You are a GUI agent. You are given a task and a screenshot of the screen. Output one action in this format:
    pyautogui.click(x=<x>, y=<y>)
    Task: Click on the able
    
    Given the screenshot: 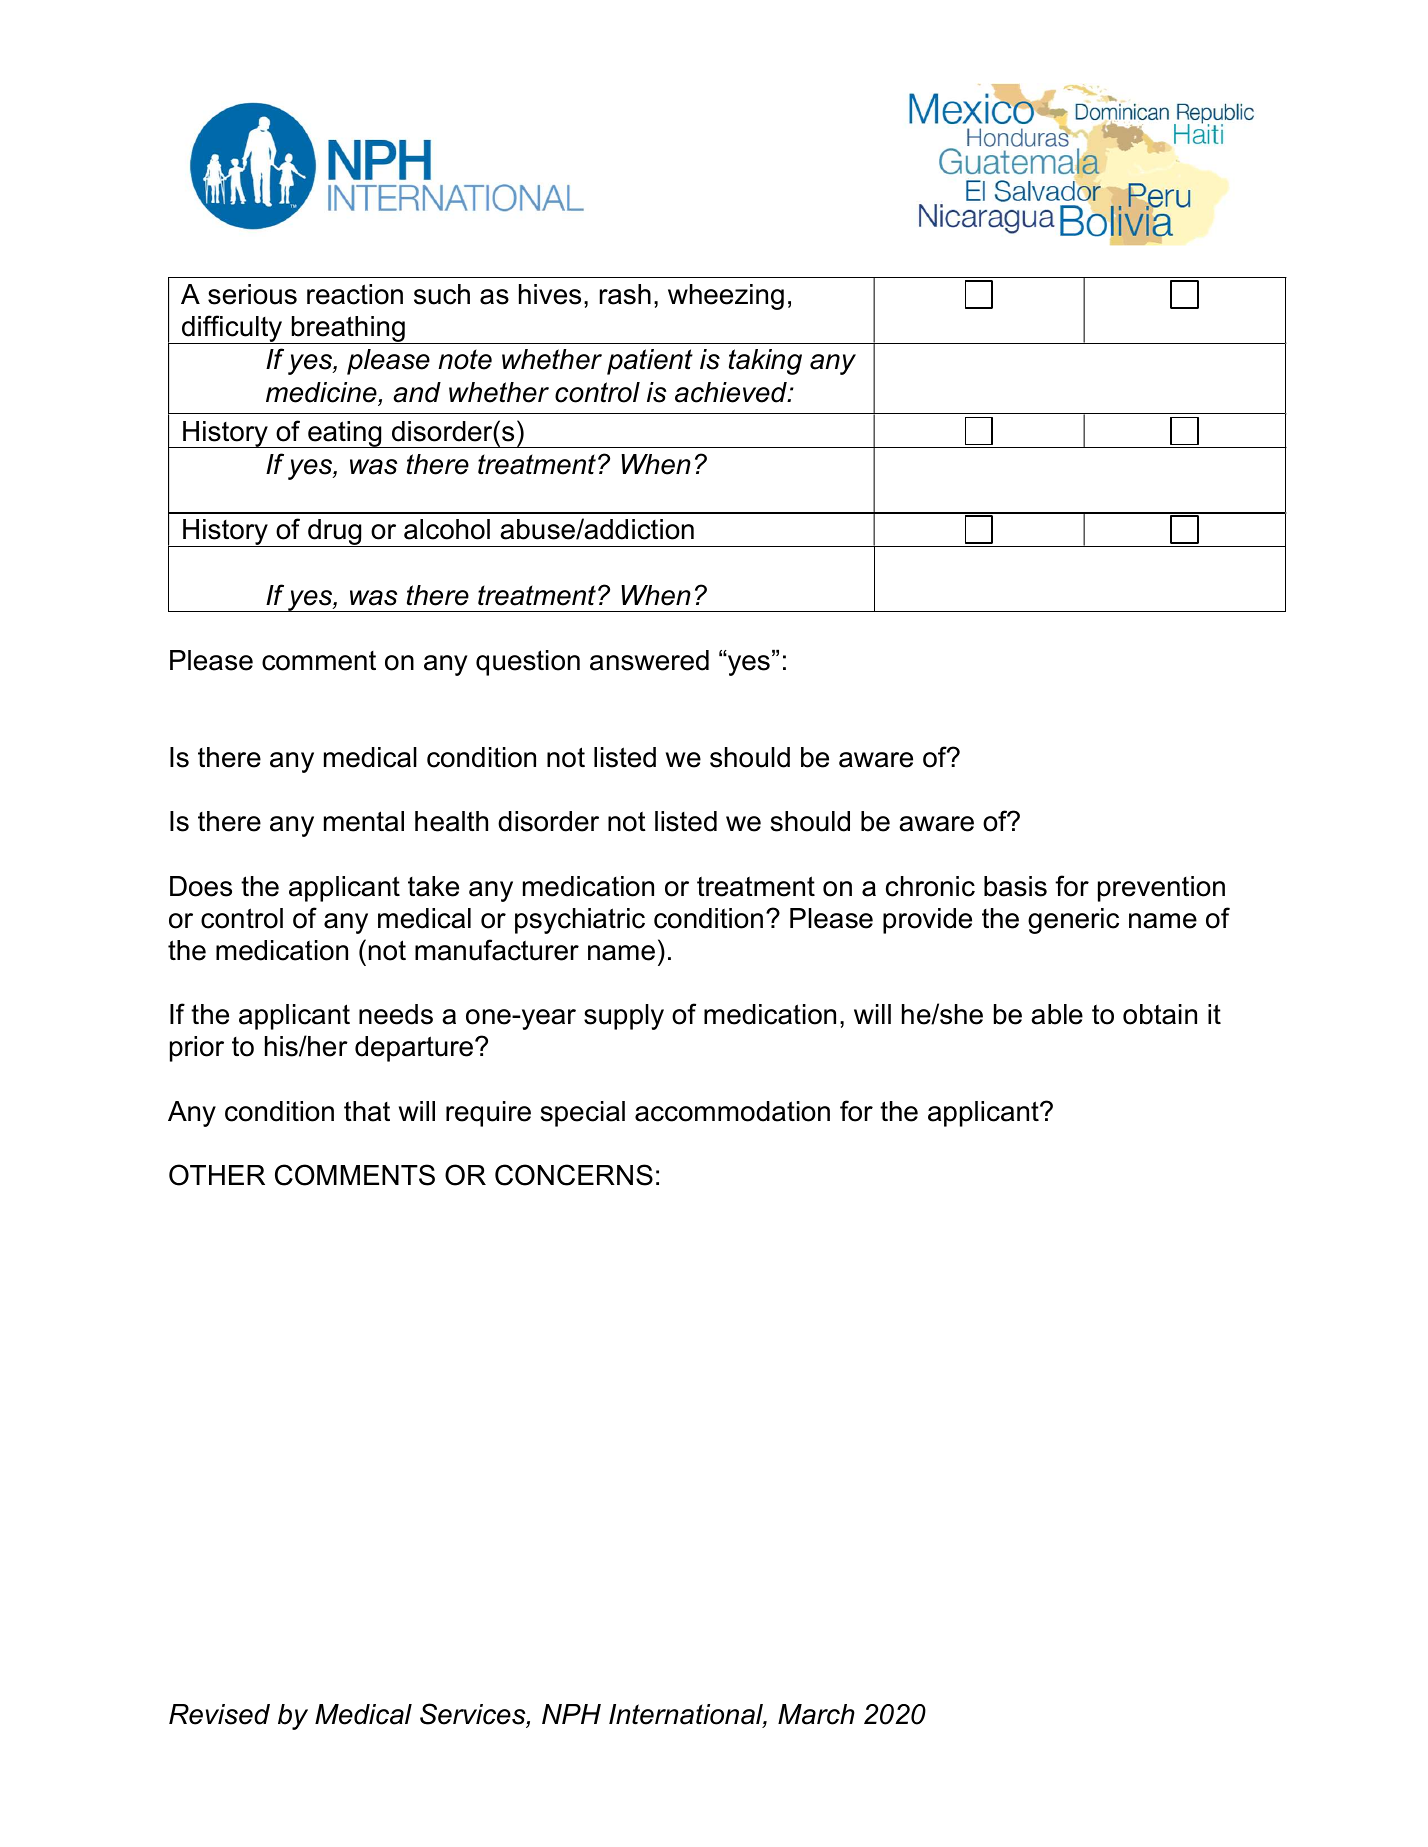 What is the action you would take?
    pyautogui.click(x=1057, y=1014)
